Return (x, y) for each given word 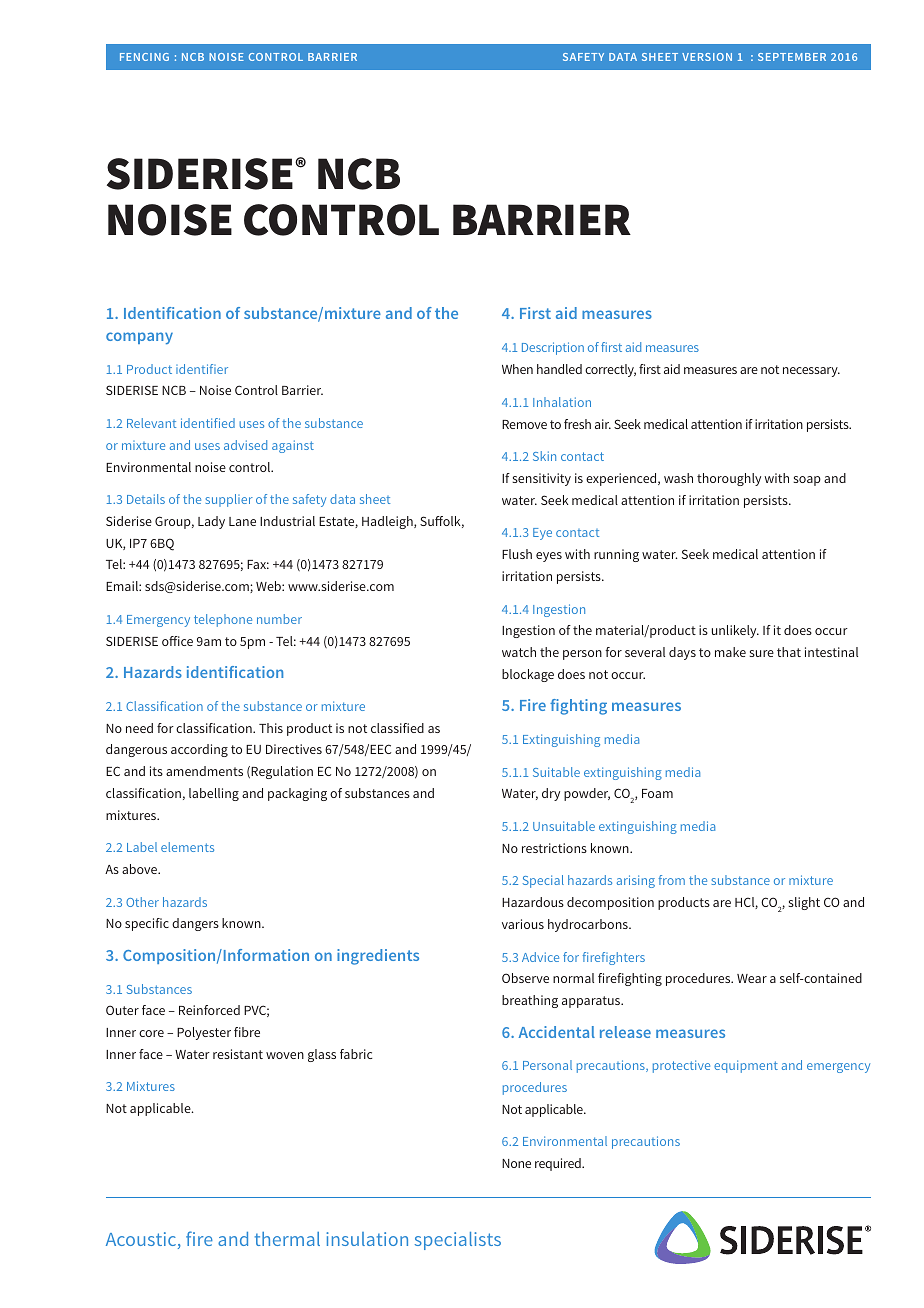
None (516, 1163)
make (730, 652)
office (177, 641)
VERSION (707, 57)
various (523, 924)
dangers (195, 924)
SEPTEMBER (792, 57)
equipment (746, 1066)
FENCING (144, 57)
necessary (811, 372)
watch (519, 652)
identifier (202, 369)
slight (804, 903)
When (517, 369)
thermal (287, 1239)
